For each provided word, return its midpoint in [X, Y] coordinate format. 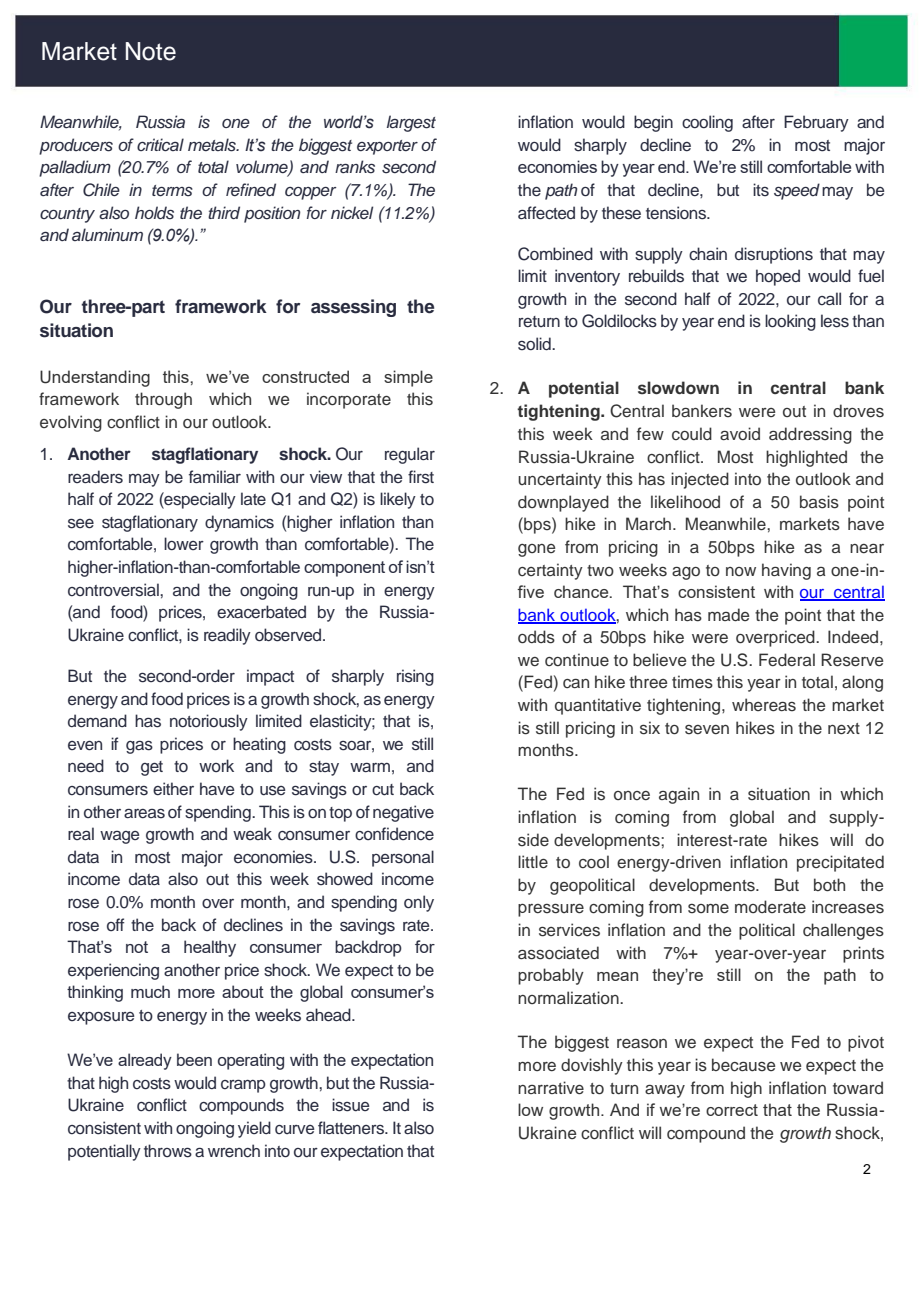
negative [403, 813]
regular [410, 455]
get [152, 768]
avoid [740, 433]
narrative [551, 1088]
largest [411, 123]
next [844, 729]
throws [168, 1151]
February [816, 123]
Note [151, 51]
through [163, 400]
